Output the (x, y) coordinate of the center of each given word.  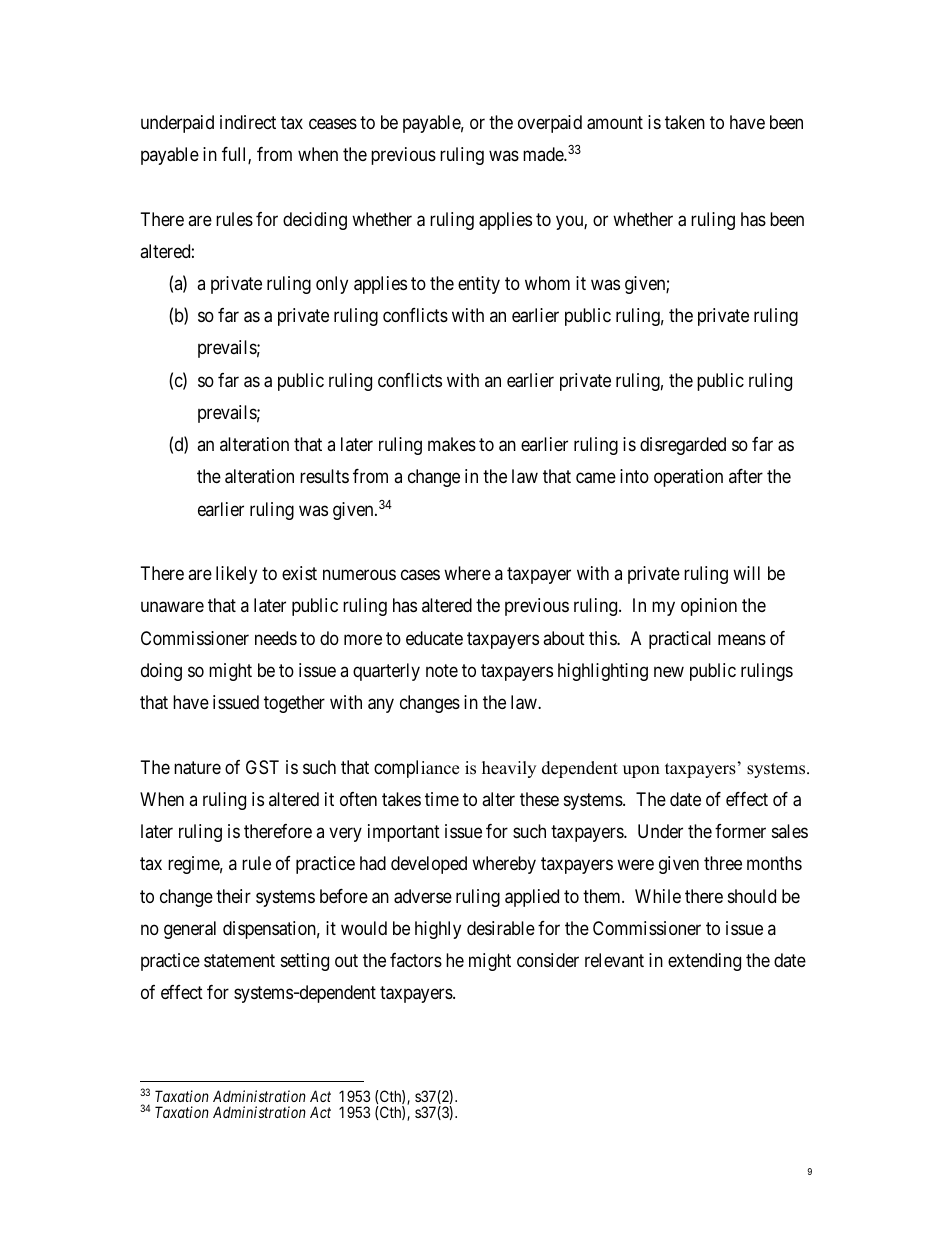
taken (685, 122)
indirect (248, 122)
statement (239, 960)
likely (236, 575)
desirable (501, 928)
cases (420, 575)
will (746, 573)
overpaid (550, 124)
